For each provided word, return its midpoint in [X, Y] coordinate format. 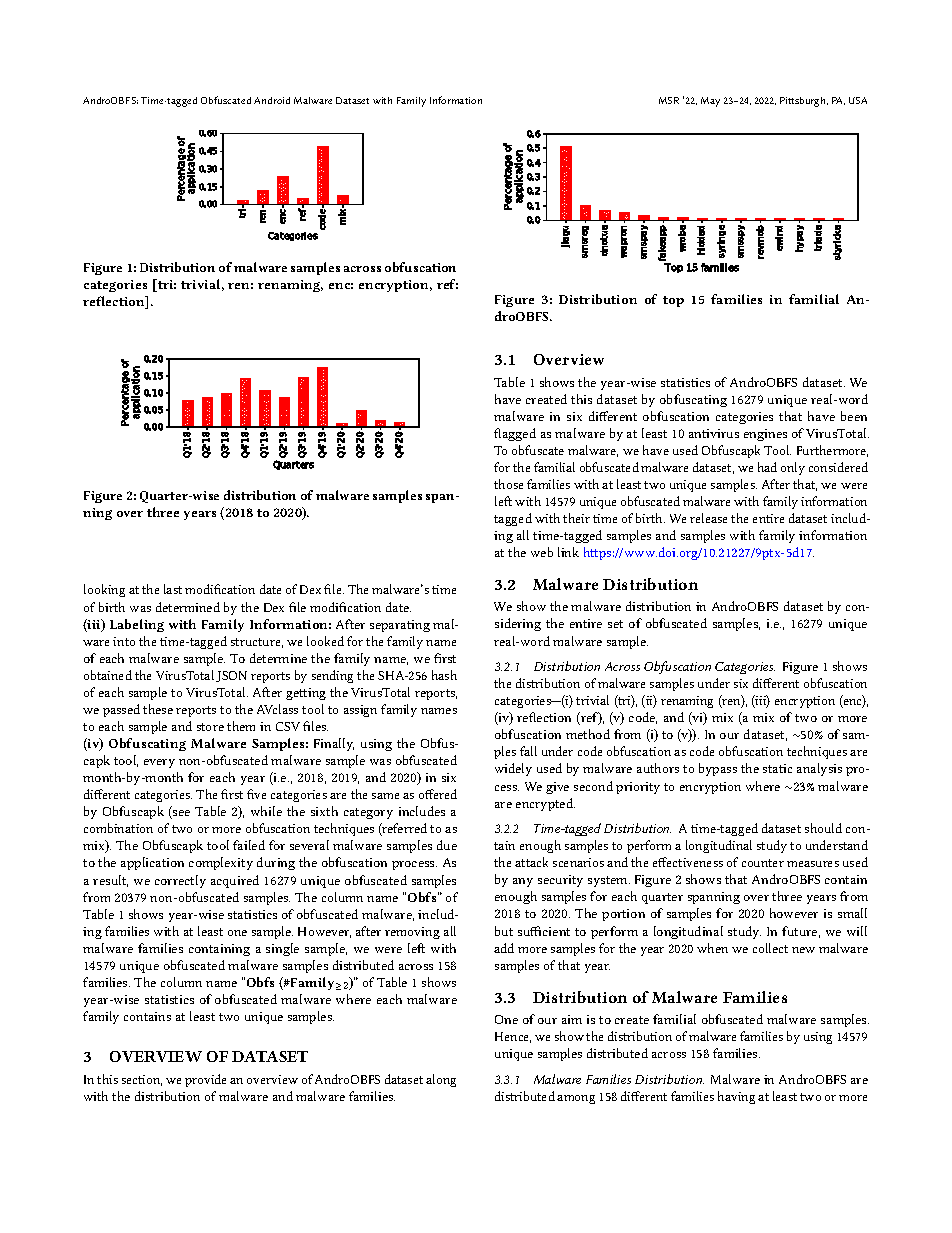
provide [205, 1080]
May [710, 102]
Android [272, 100]
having [736, 1097]
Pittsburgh [804, 102]
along [441, 1080]
